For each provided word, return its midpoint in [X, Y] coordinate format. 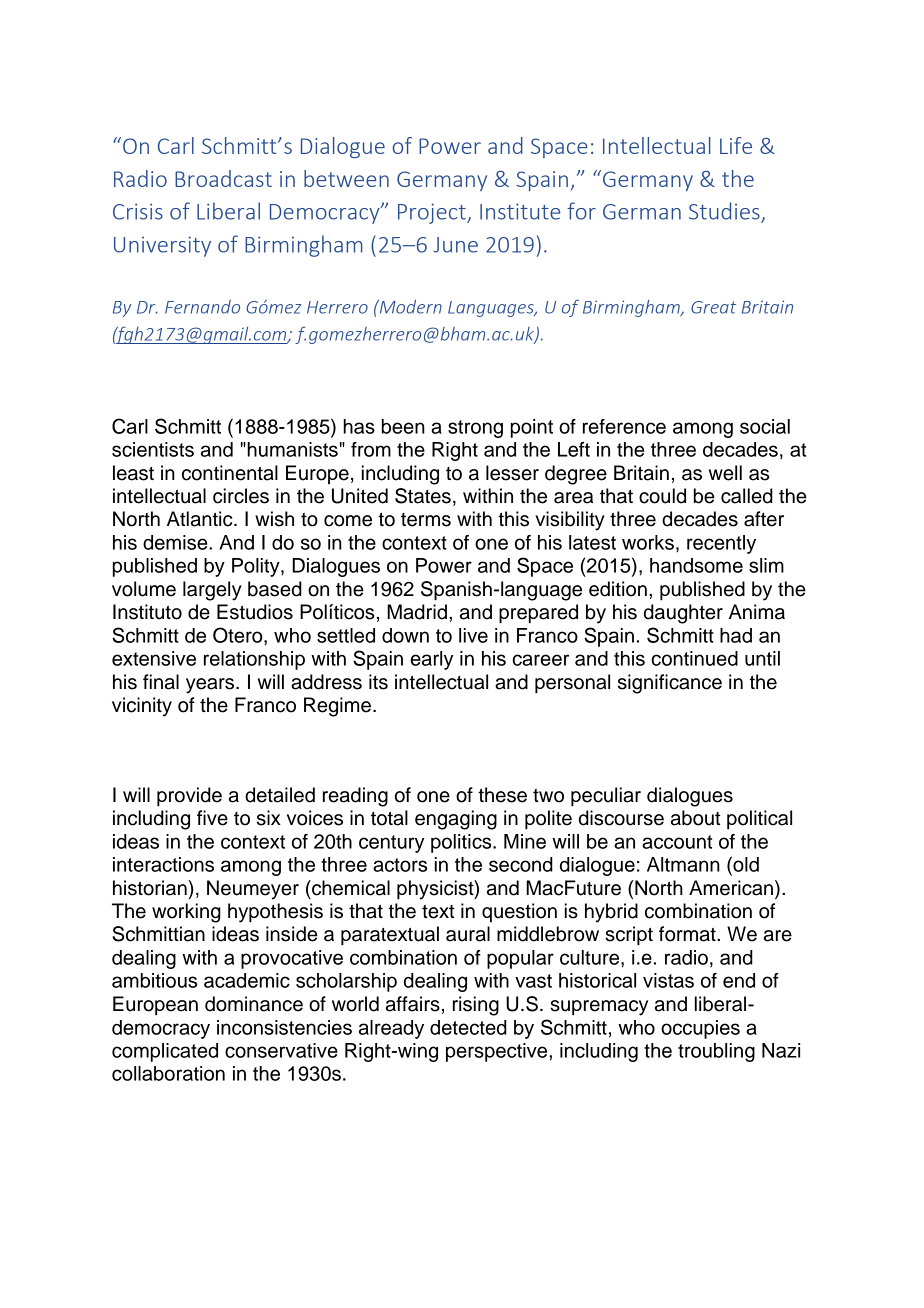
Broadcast [223, 178]
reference [624, 426]
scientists [153, 449]
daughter [683, 614]
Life [736, 145]
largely [212, 591]
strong [475, 429]
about [696, 818]
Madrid [417, 612]
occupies [700, 1029]
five [212, 818]
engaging [456, 820]
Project [433, 213]
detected [468, 1027]
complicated [165, 1052]
